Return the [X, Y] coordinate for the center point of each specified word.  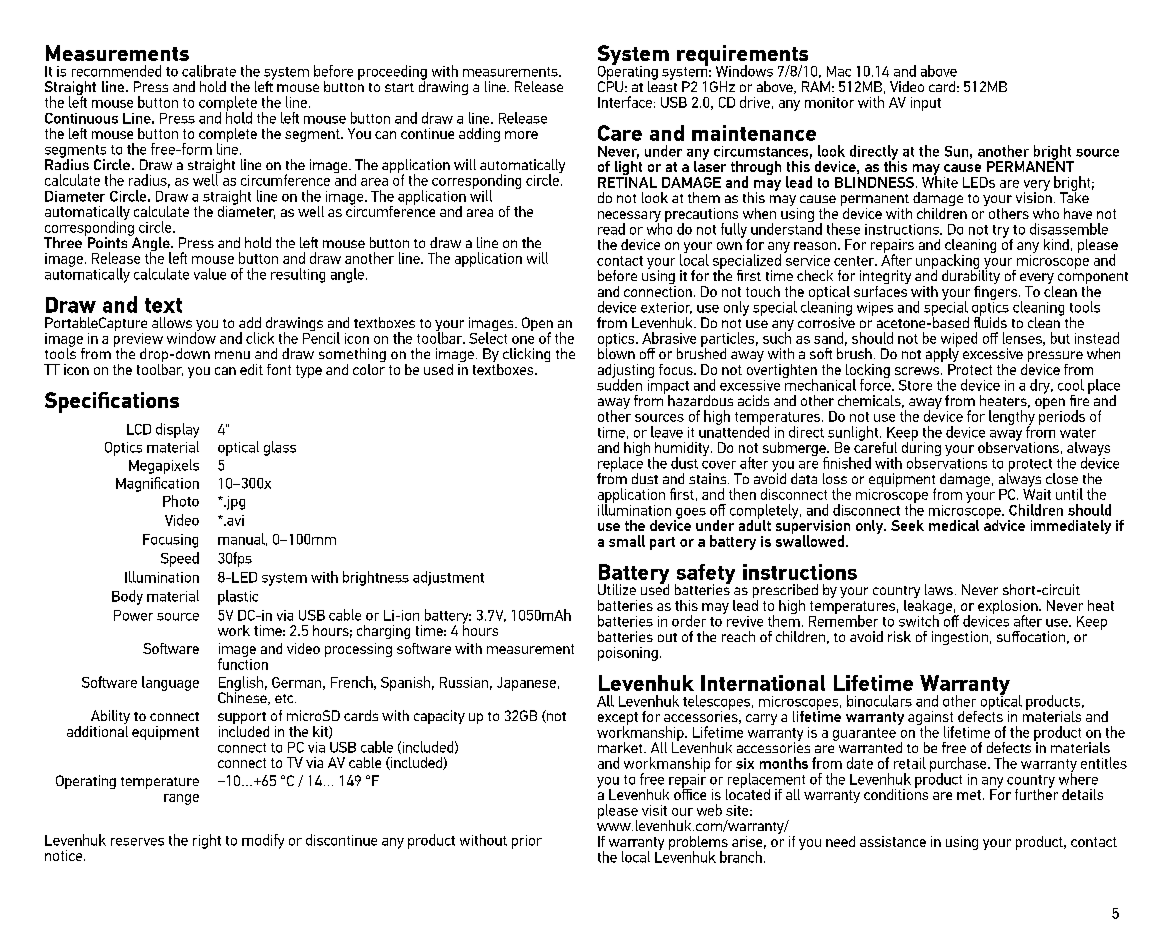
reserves [137, 842]
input [926, 104]
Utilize [617, 589]
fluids [990, 321]
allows [172, 322]
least [662, 85]
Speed [180, 559]
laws [939, 589]
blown [616, 352]
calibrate [209, 71]
